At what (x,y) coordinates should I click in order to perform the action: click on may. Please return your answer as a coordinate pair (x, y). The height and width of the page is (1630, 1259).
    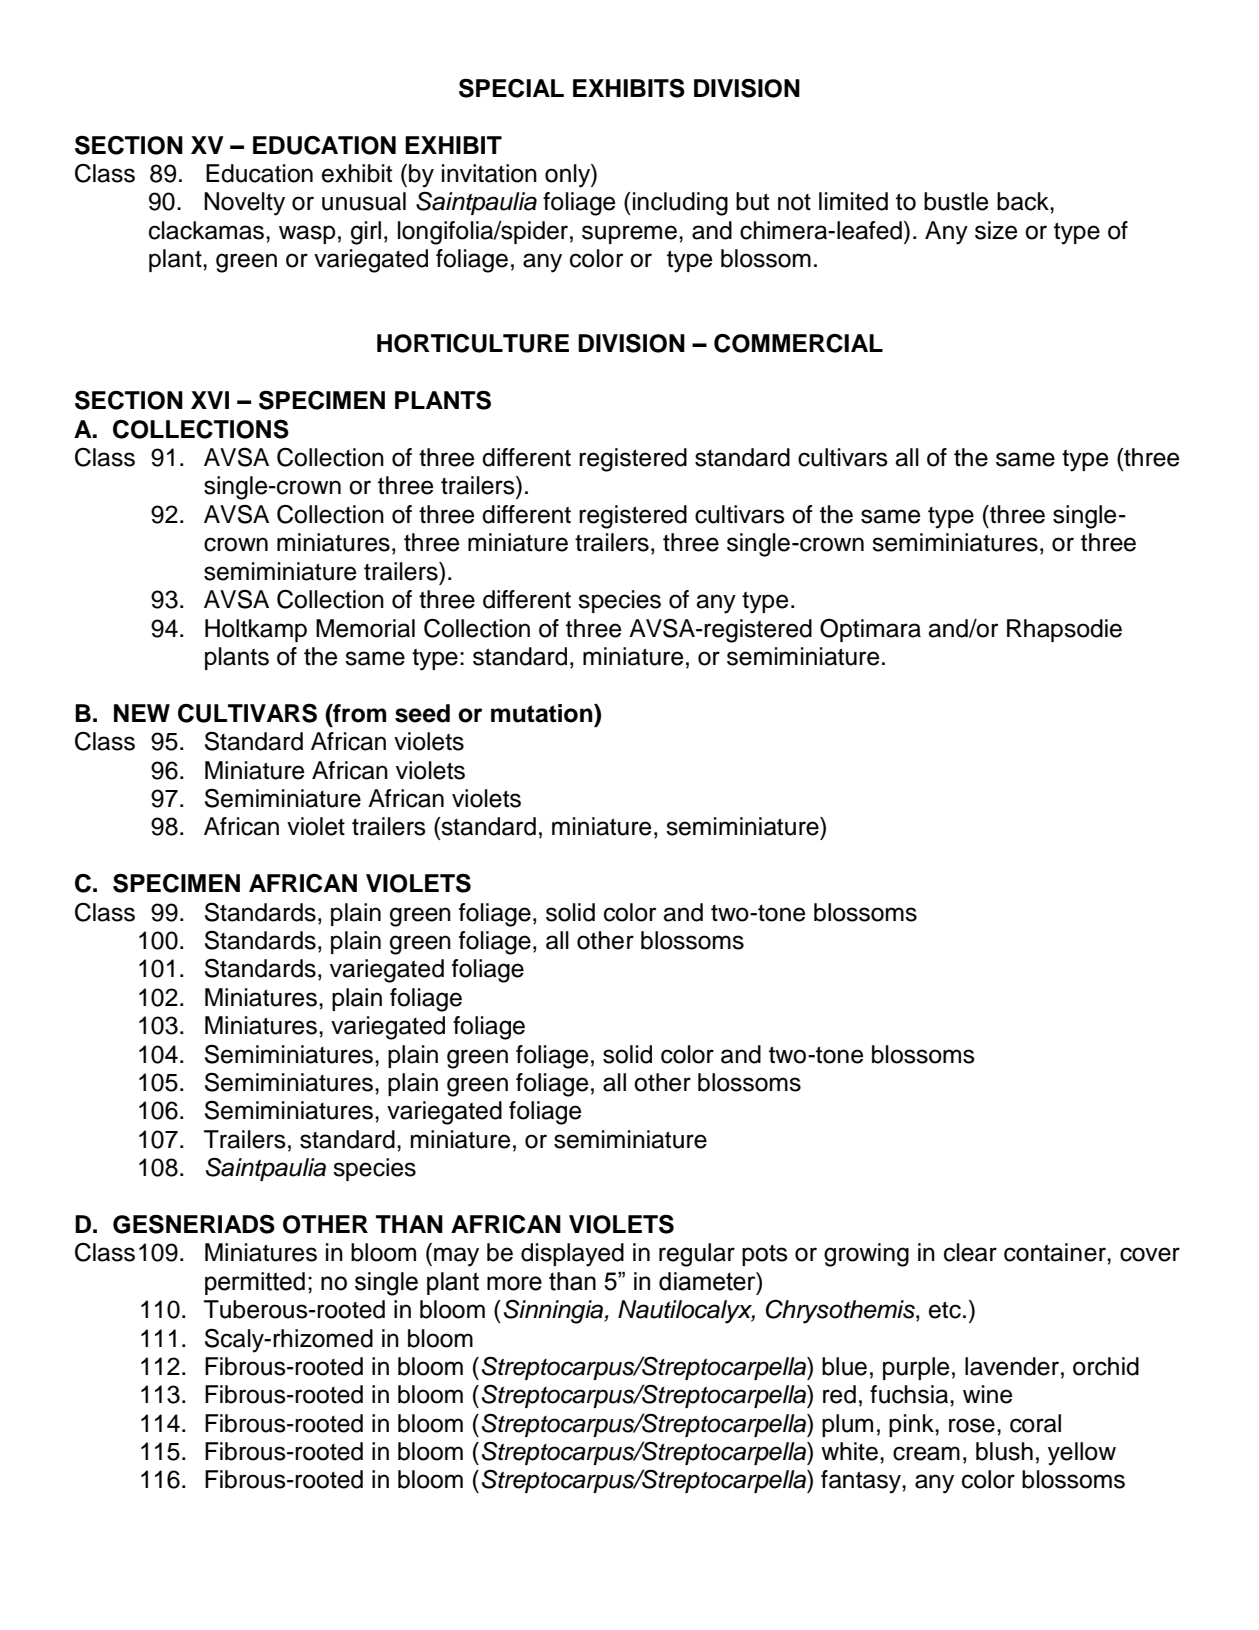
    Looking at the image, I should click on (456, 1257).
